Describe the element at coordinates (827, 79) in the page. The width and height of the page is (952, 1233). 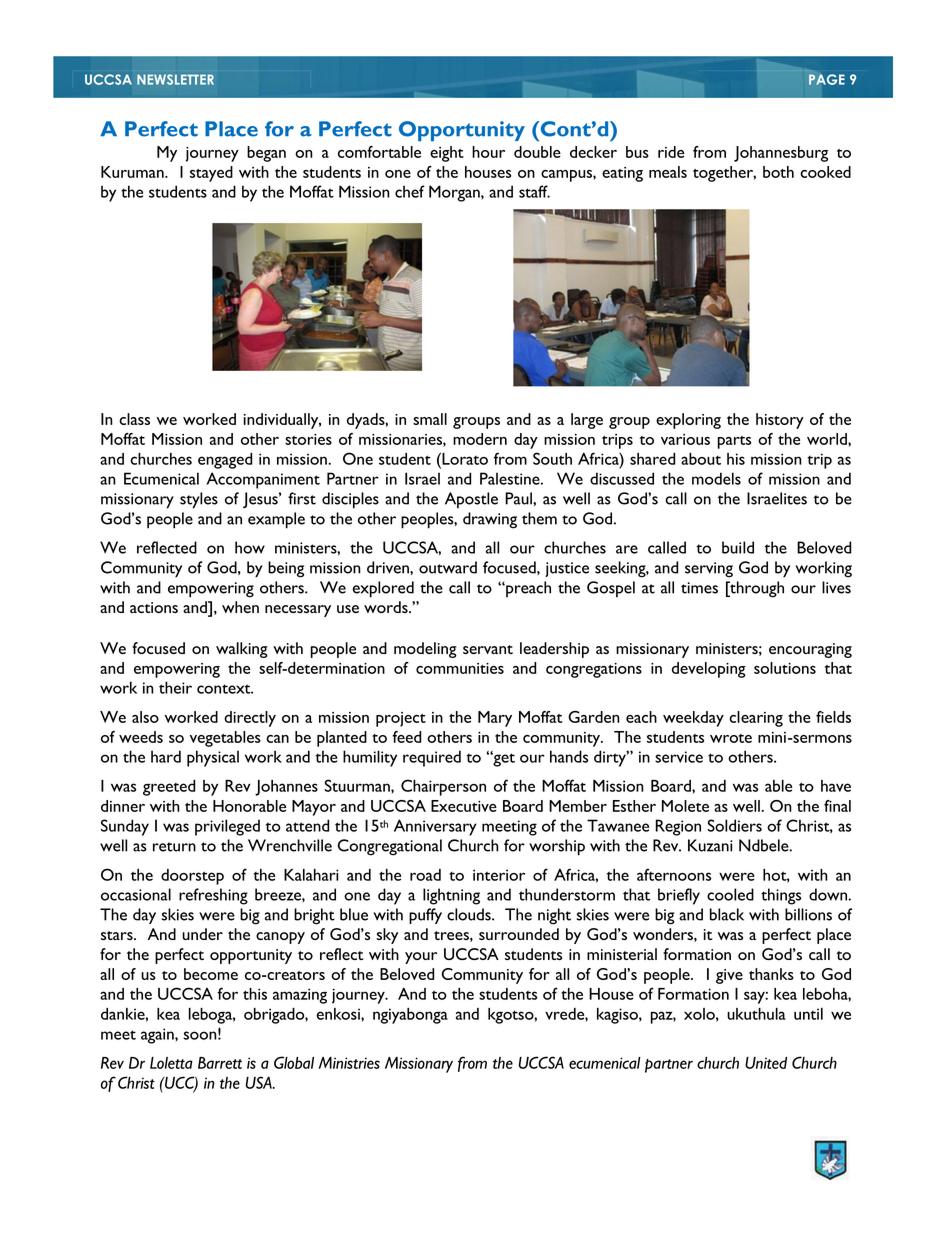
I see `PAGE` at that location.
